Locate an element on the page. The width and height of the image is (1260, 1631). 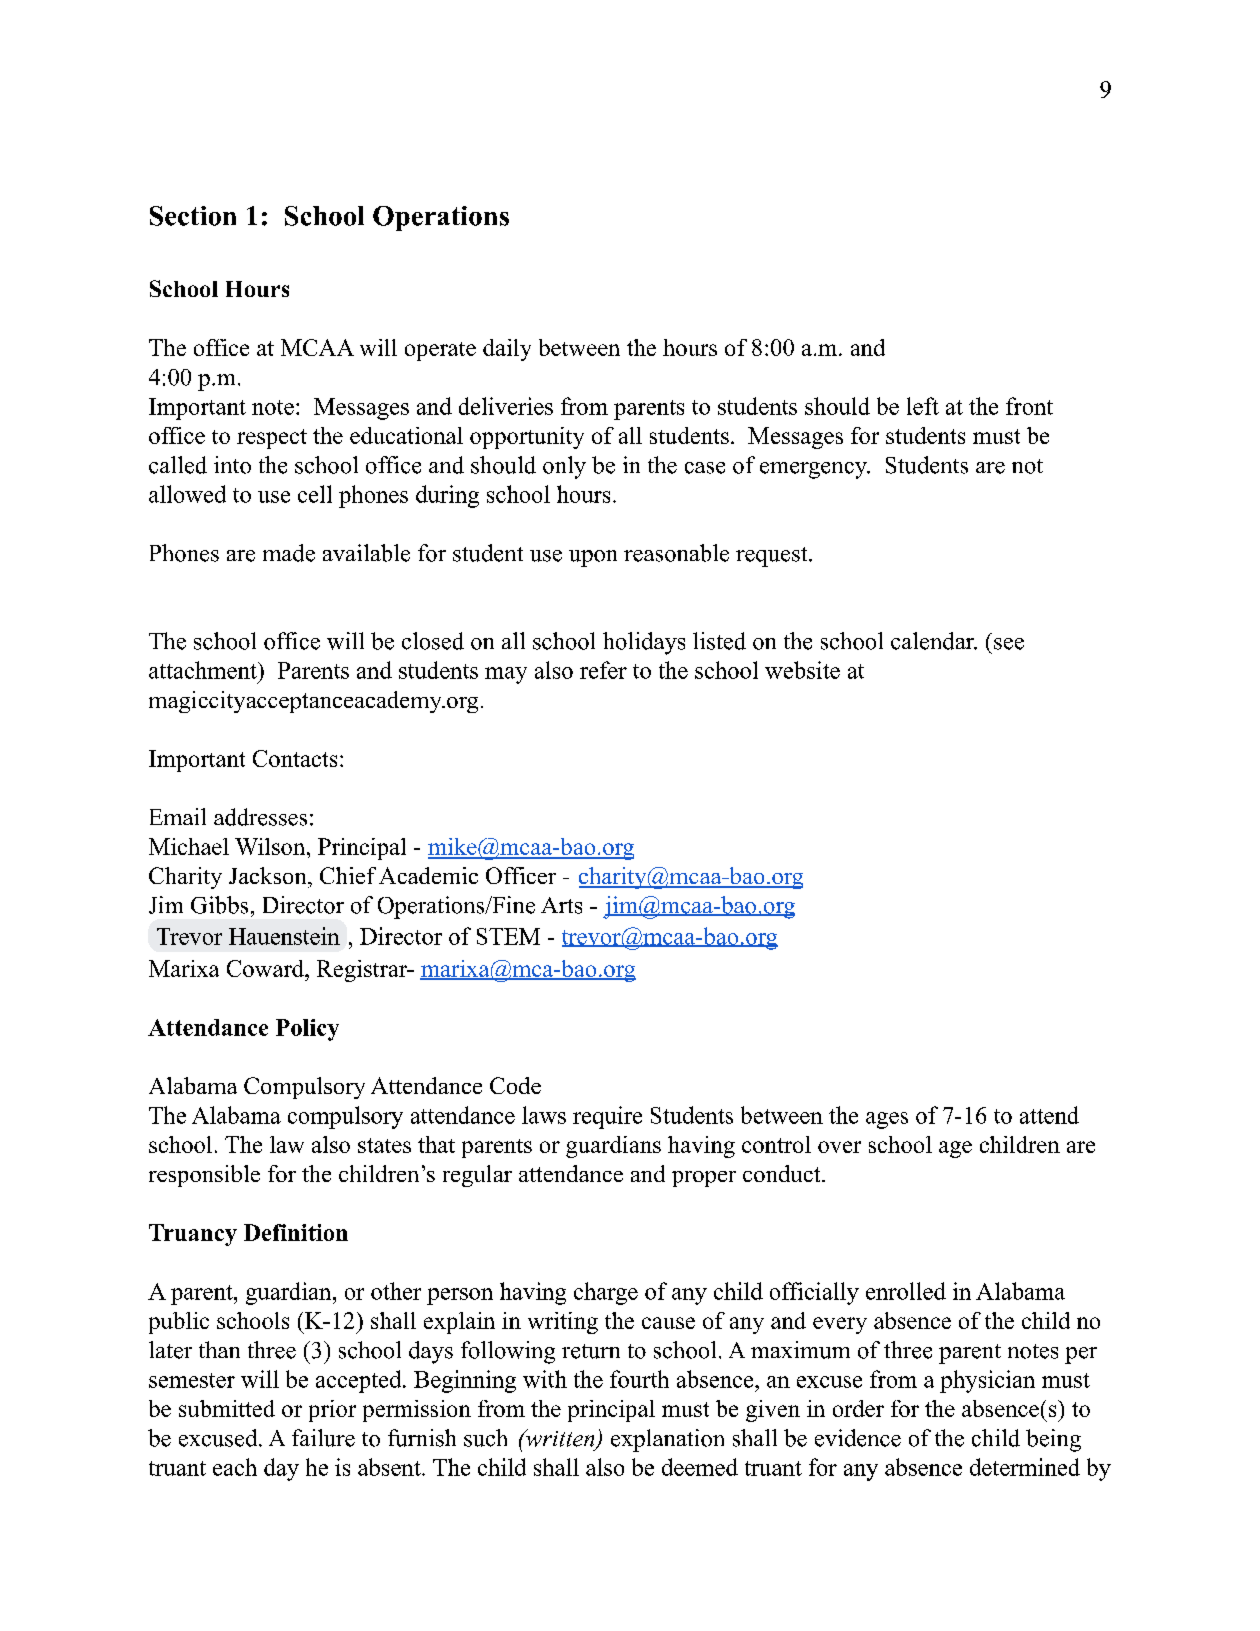
left is located at coordinates (923, 406).
